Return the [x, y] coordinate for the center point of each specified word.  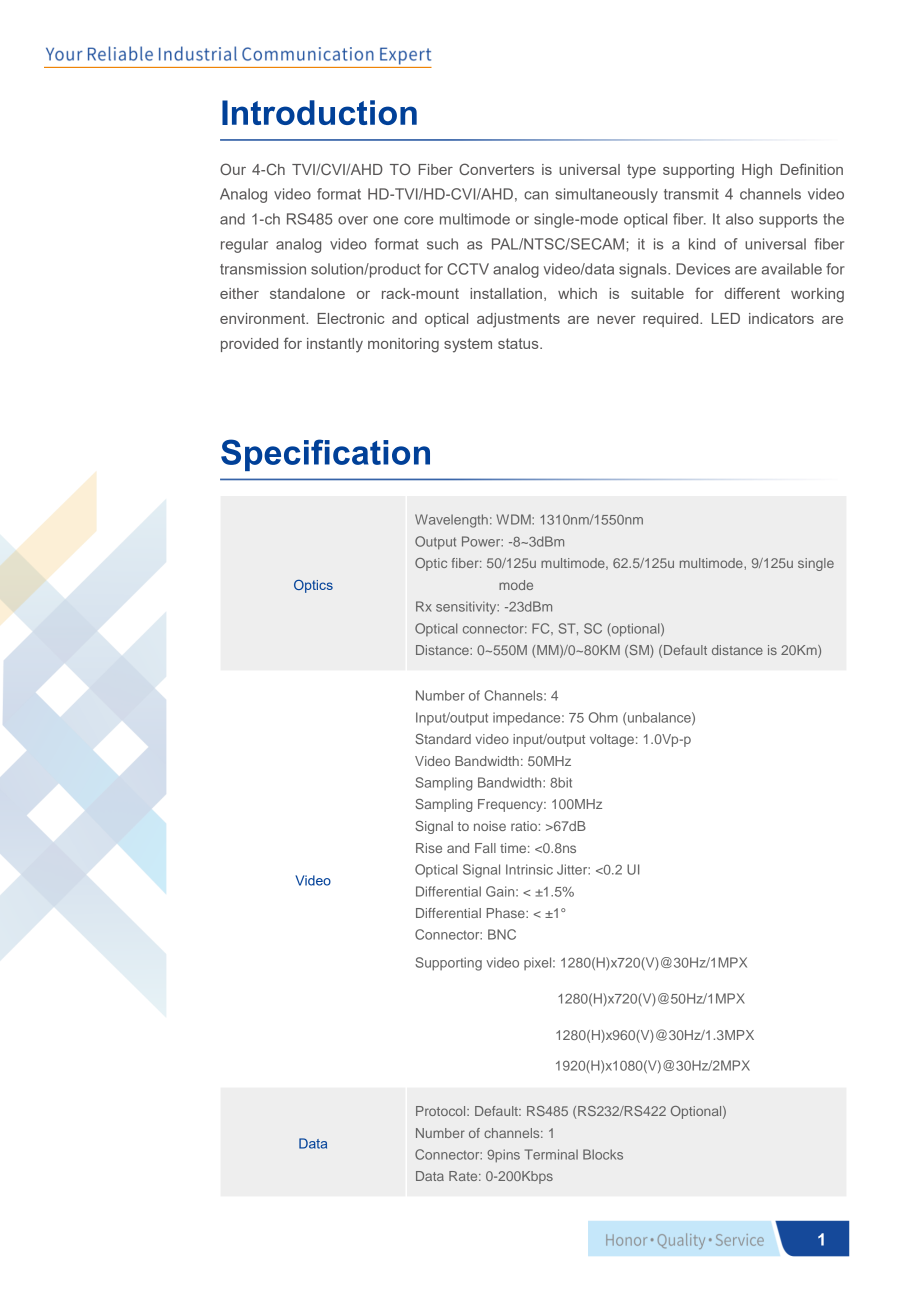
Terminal [551, 1154]
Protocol [442, 1111]
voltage [612, 740]
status [519, 343]
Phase [507, 913]
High [757, 171]
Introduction [319, 112]
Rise [429, 848]
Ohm [603, 717]
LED [726, 318]
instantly [335, 345]
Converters [496, 169]
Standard [443, 739]
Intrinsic [529, 869]
